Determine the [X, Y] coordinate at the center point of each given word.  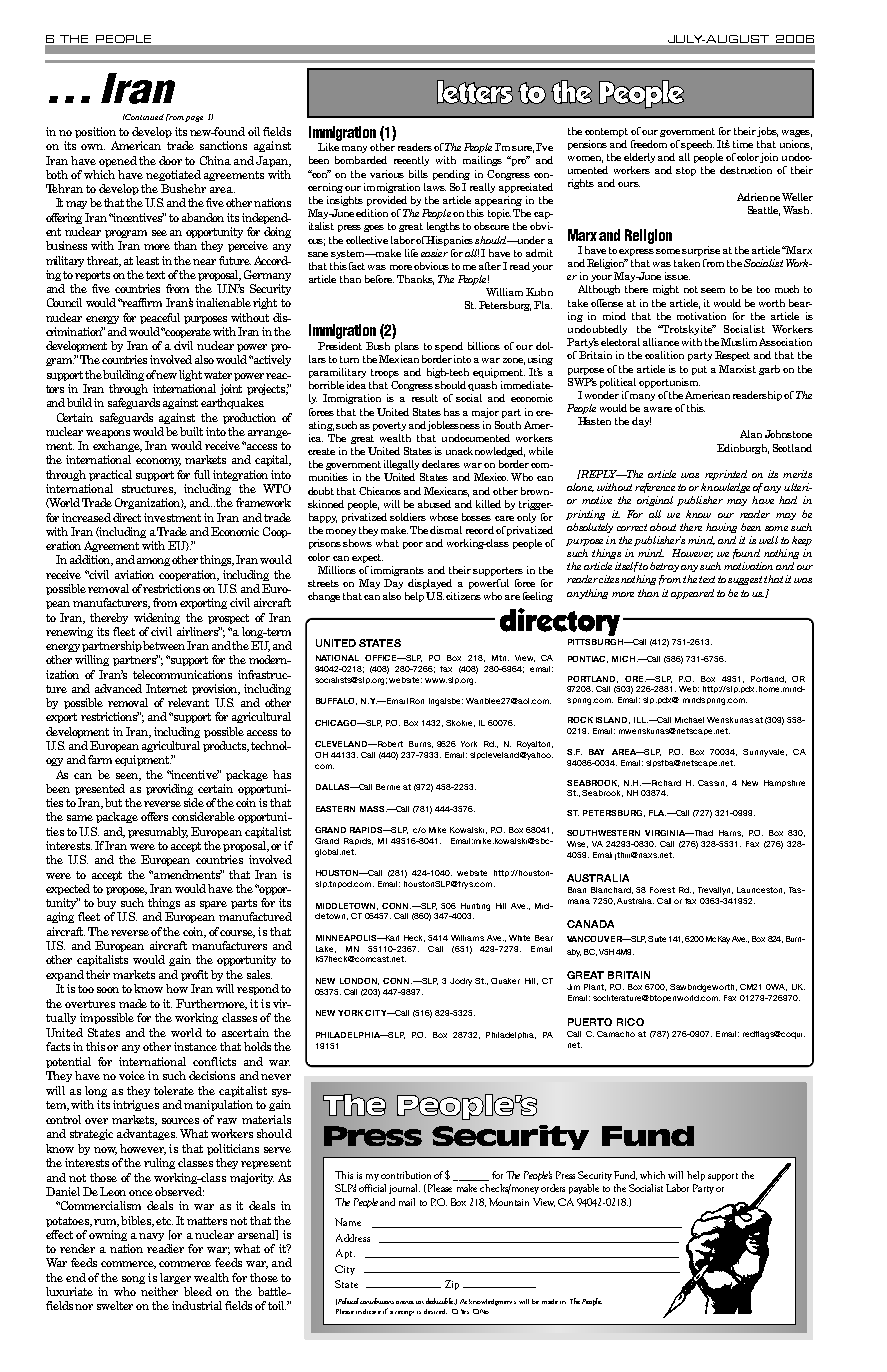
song [133, 1280]
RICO [630, 1022]
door [170, 160]
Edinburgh [743, 449]
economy [158, 462]
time [743, 144]
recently [411, 161]
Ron [417, 701]
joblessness [453, 426]
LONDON [359, 981]
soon [108, 990]
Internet [166, 688]
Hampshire [784, 783]
